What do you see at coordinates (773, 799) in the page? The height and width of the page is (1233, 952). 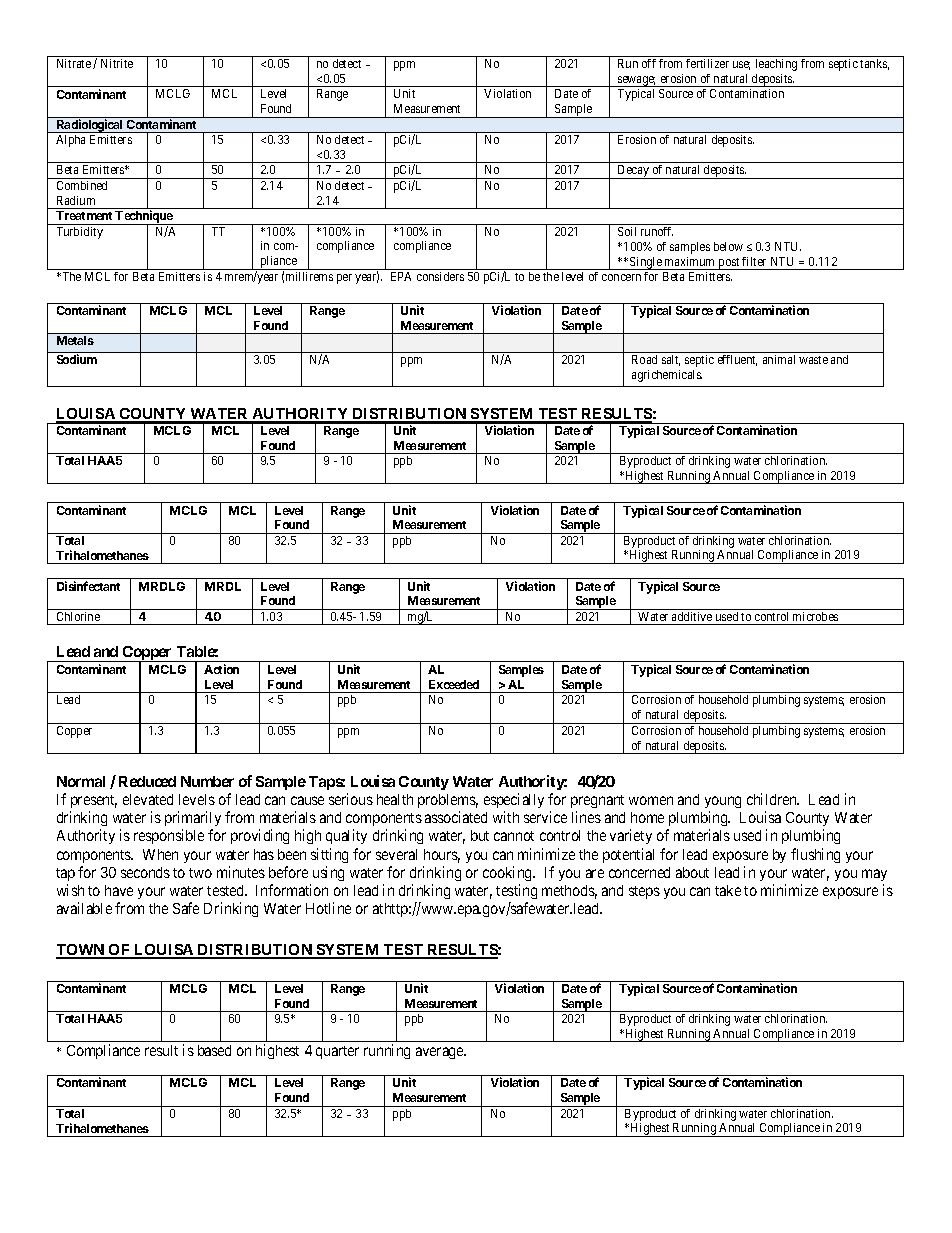 I see `children` at bounding box center [773, 799].
